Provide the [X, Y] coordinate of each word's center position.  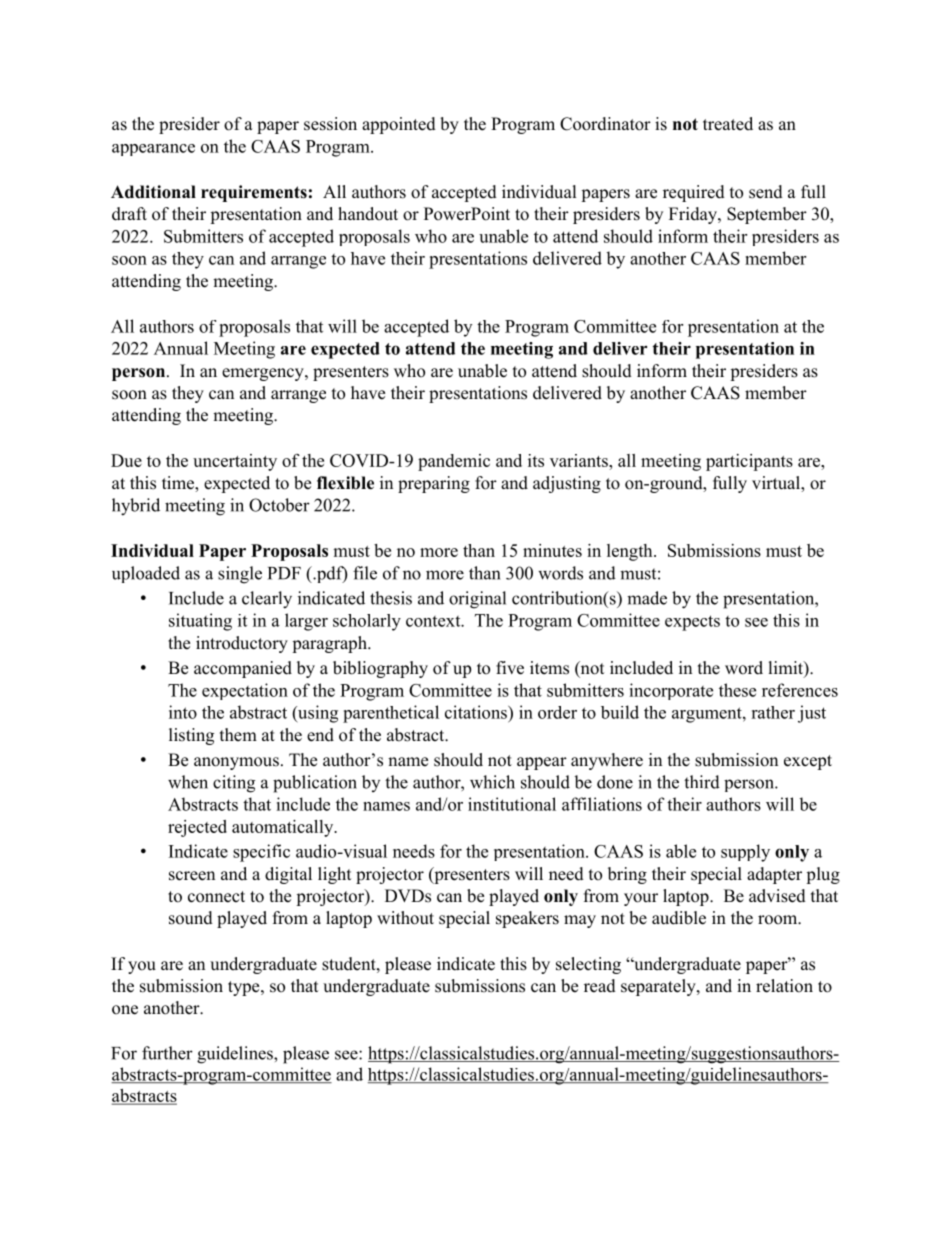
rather [773, 712]
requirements [254, 193]
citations [477, 712]
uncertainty [235, 462]
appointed [399, 125]
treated [728, 124]
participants [749, 462]
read [600, 986]
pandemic [454, 462]
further [167, 1053]
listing [191, 736]
